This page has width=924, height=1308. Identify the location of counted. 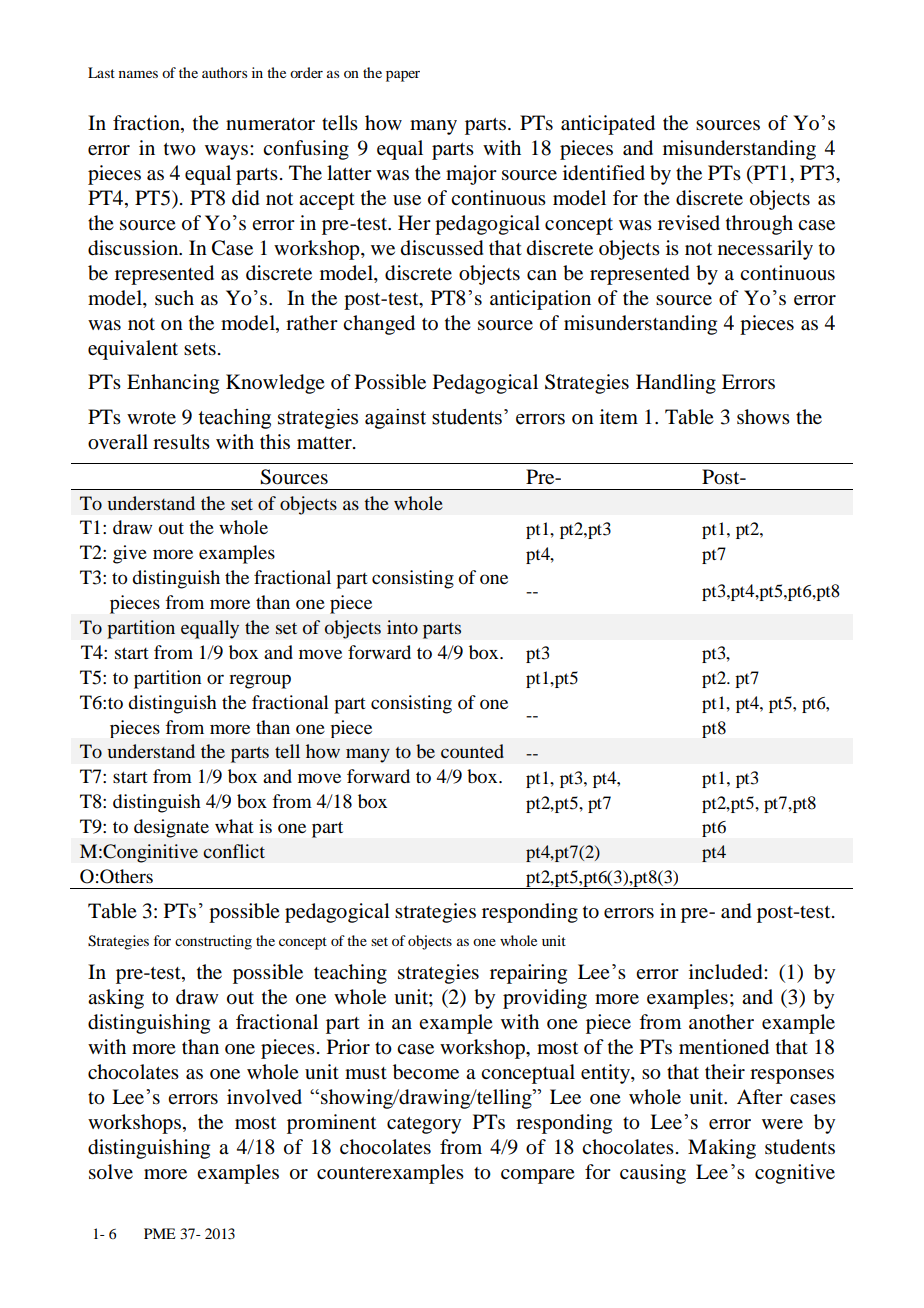
(472, 751).
